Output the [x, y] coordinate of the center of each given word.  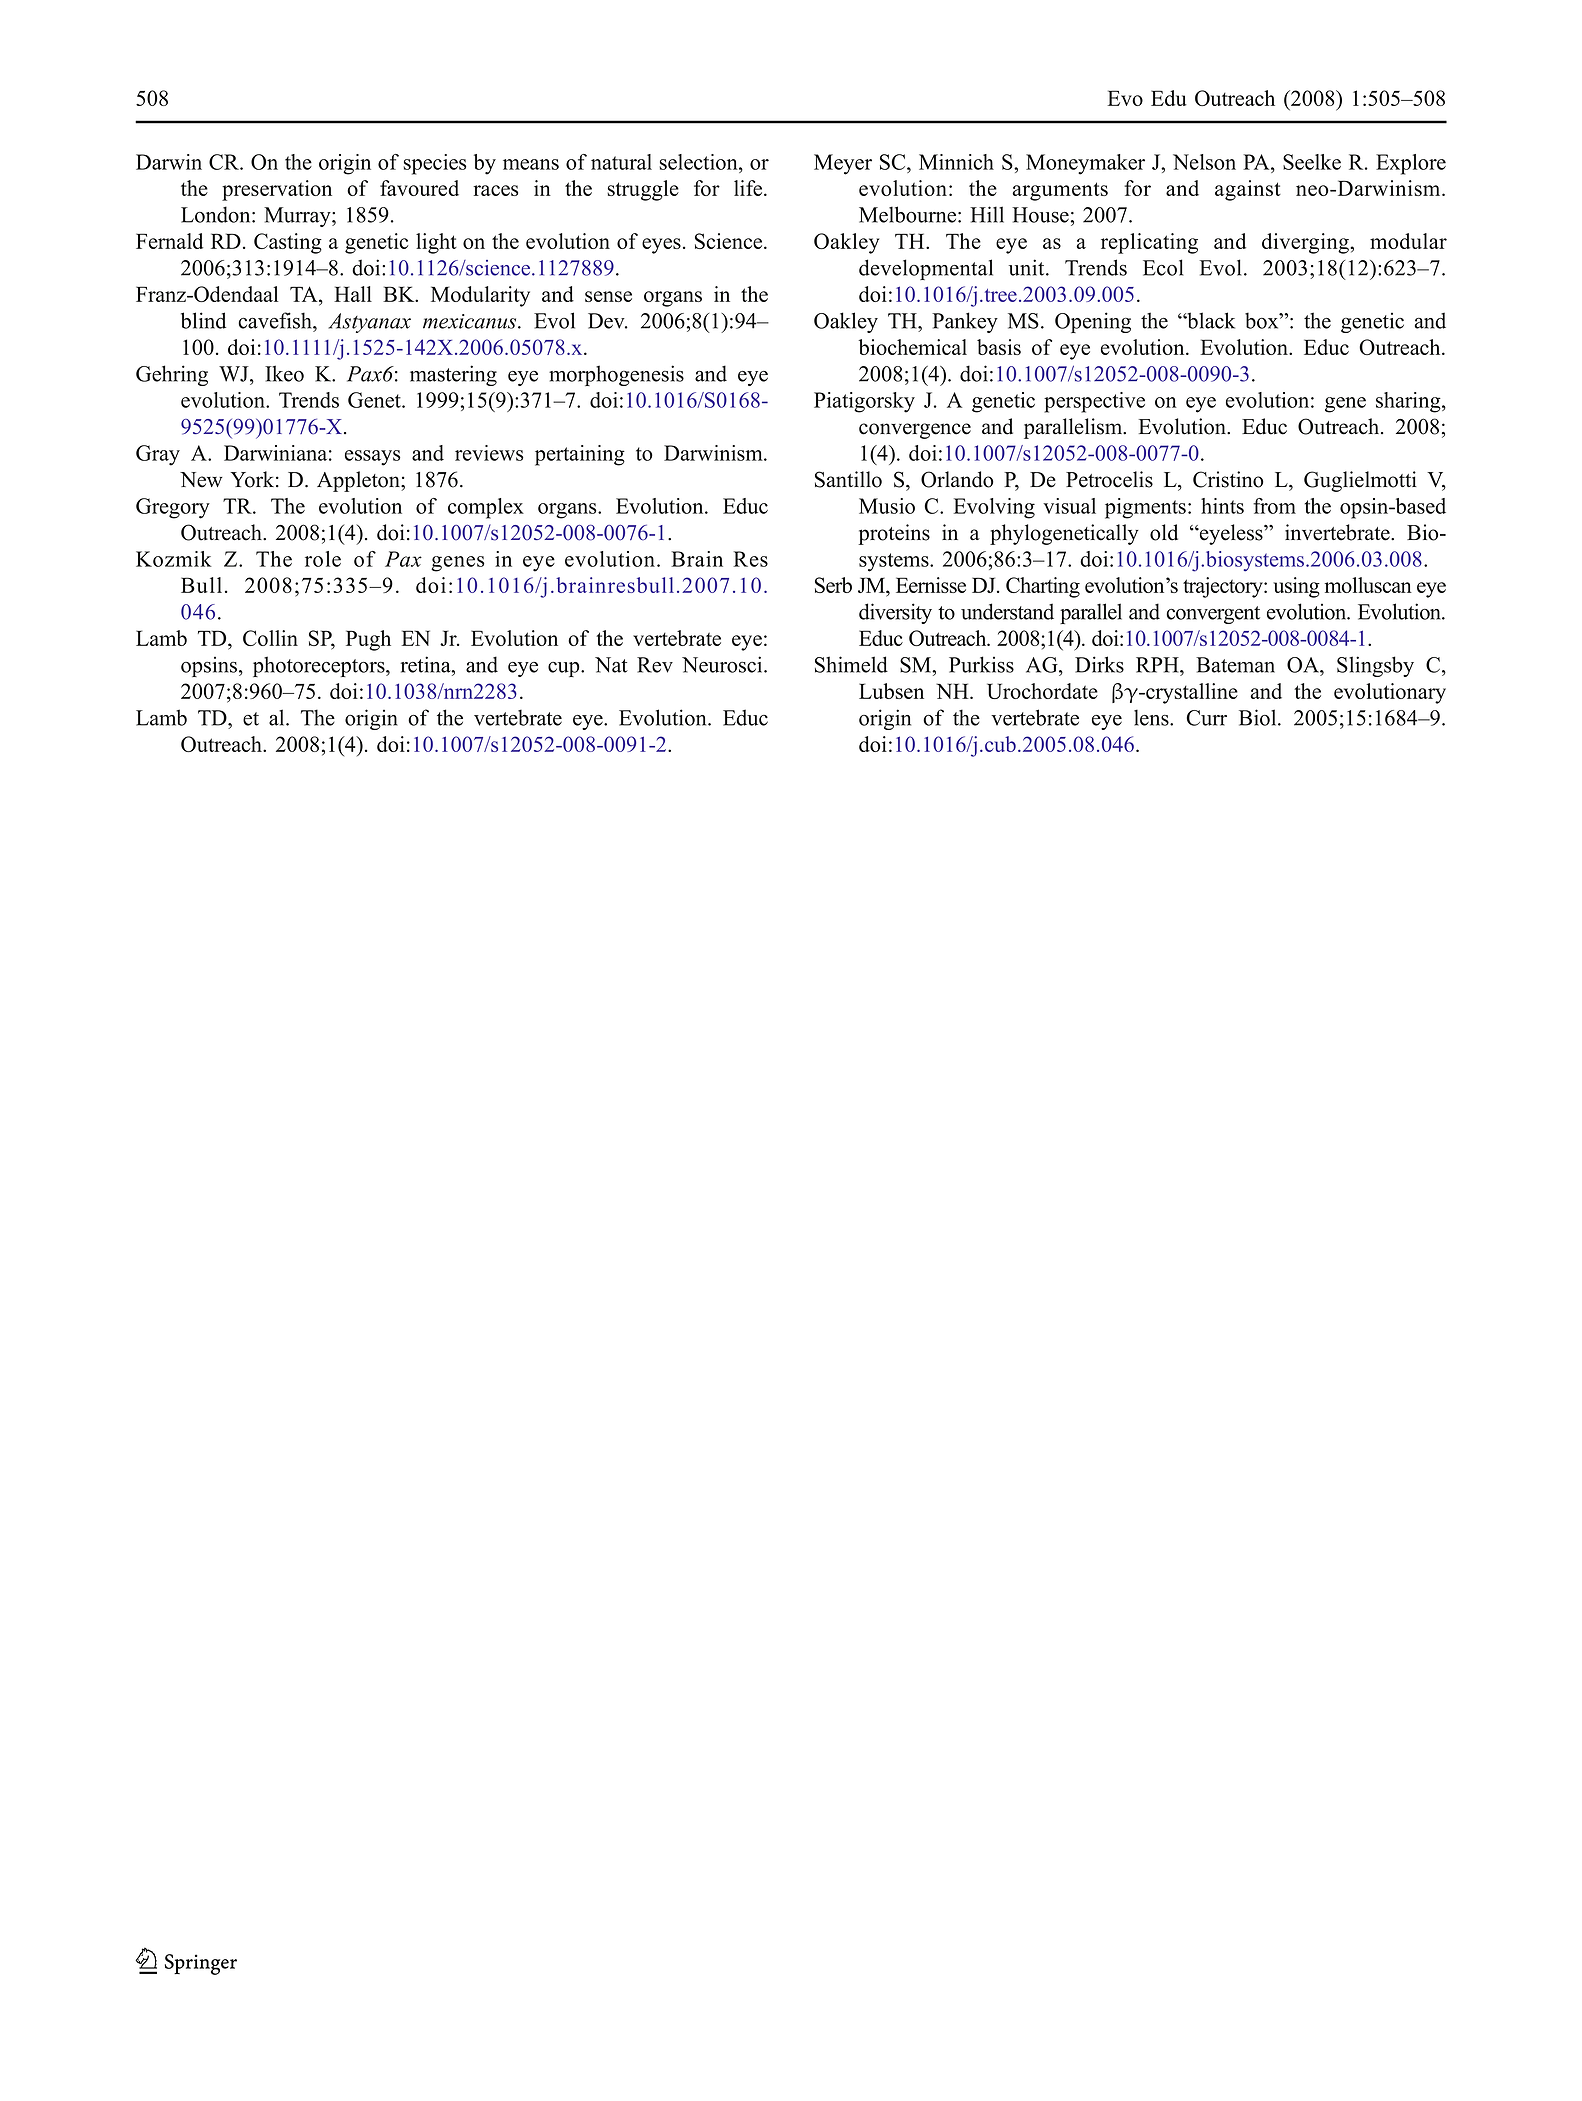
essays [372, 458]
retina [427, 664]
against [1248, 190]
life [749, 188]
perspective [1094, 402]
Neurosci [723, 664]
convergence [915, 431]
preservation [277, 190]
